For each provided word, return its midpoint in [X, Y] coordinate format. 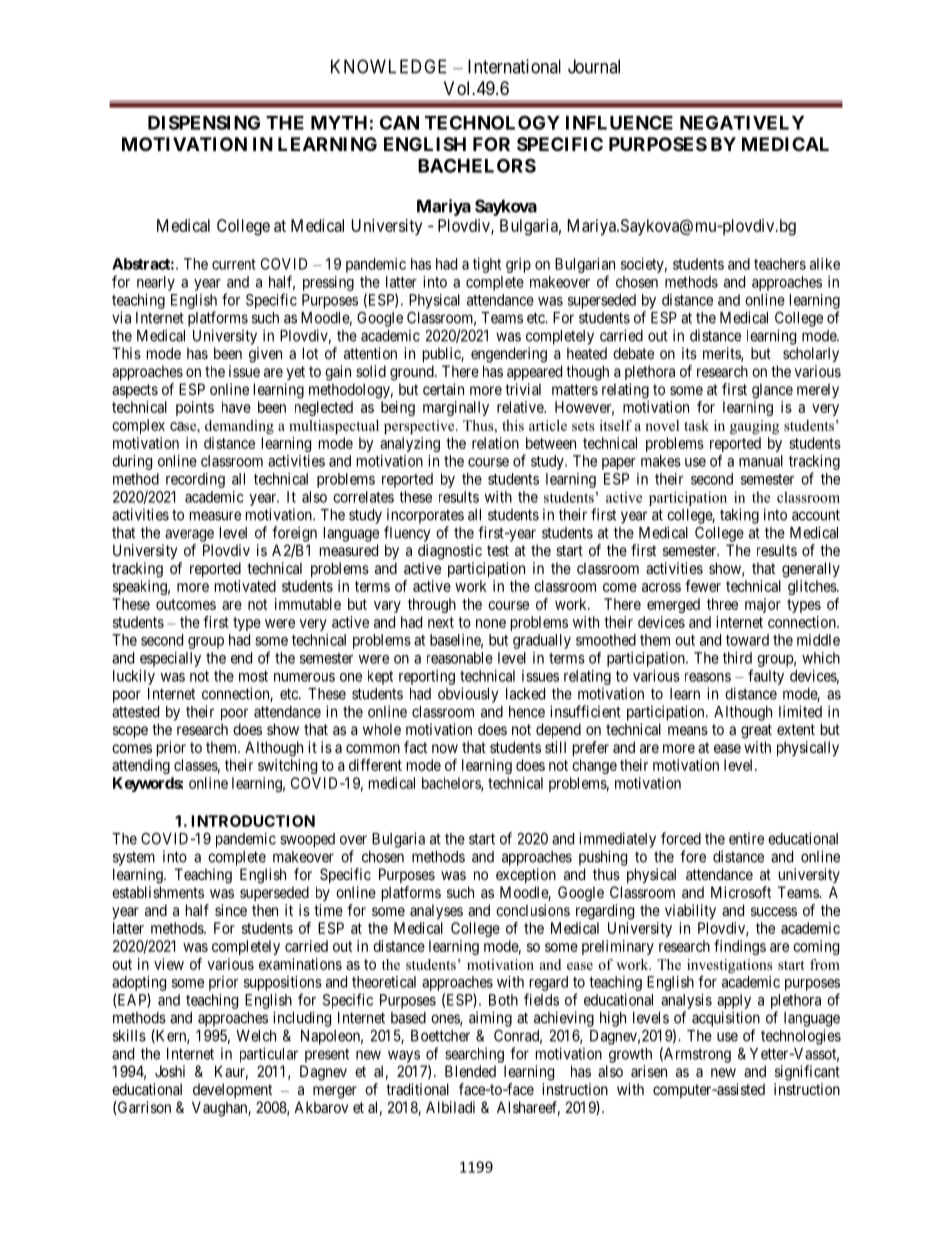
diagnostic [450, 552]
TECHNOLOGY [492, 122]
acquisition [726, 1019]
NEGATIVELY [742, 122]
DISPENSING [204, 122]
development [232, 1090]
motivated [245, 586]
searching [474, 1055]
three [722, 604]
